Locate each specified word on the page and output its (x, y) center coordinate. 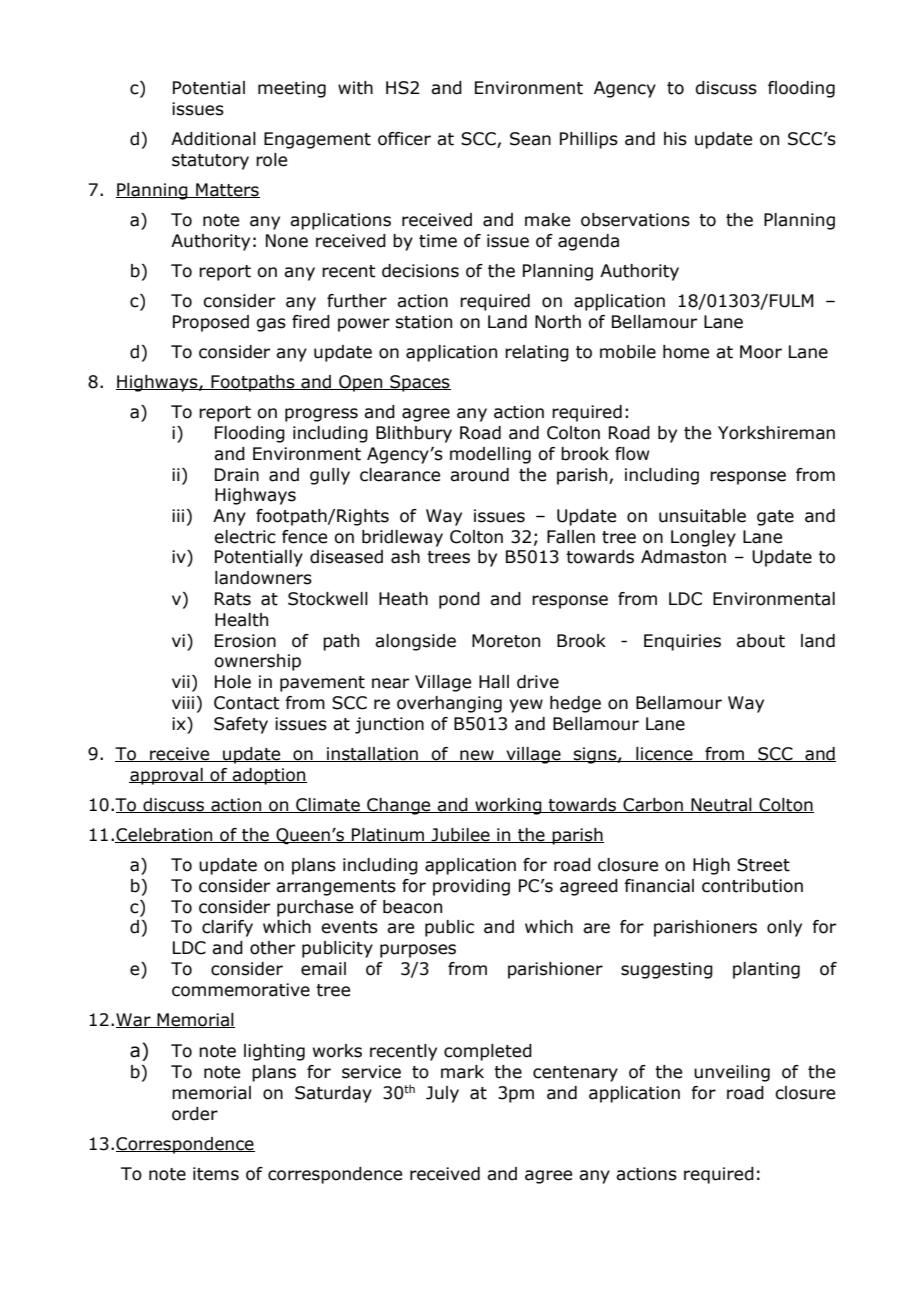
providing (471, 887)
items (216, 1174)
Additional (213, 139)
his (675, 139)
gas (271, 325)
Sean (530, 139)
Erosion (245, 641)
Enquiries (682, 642)
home (686, 352)
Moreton (506, 641)
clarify (227, 928)
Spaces (419, 383)
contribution (752, 886)
